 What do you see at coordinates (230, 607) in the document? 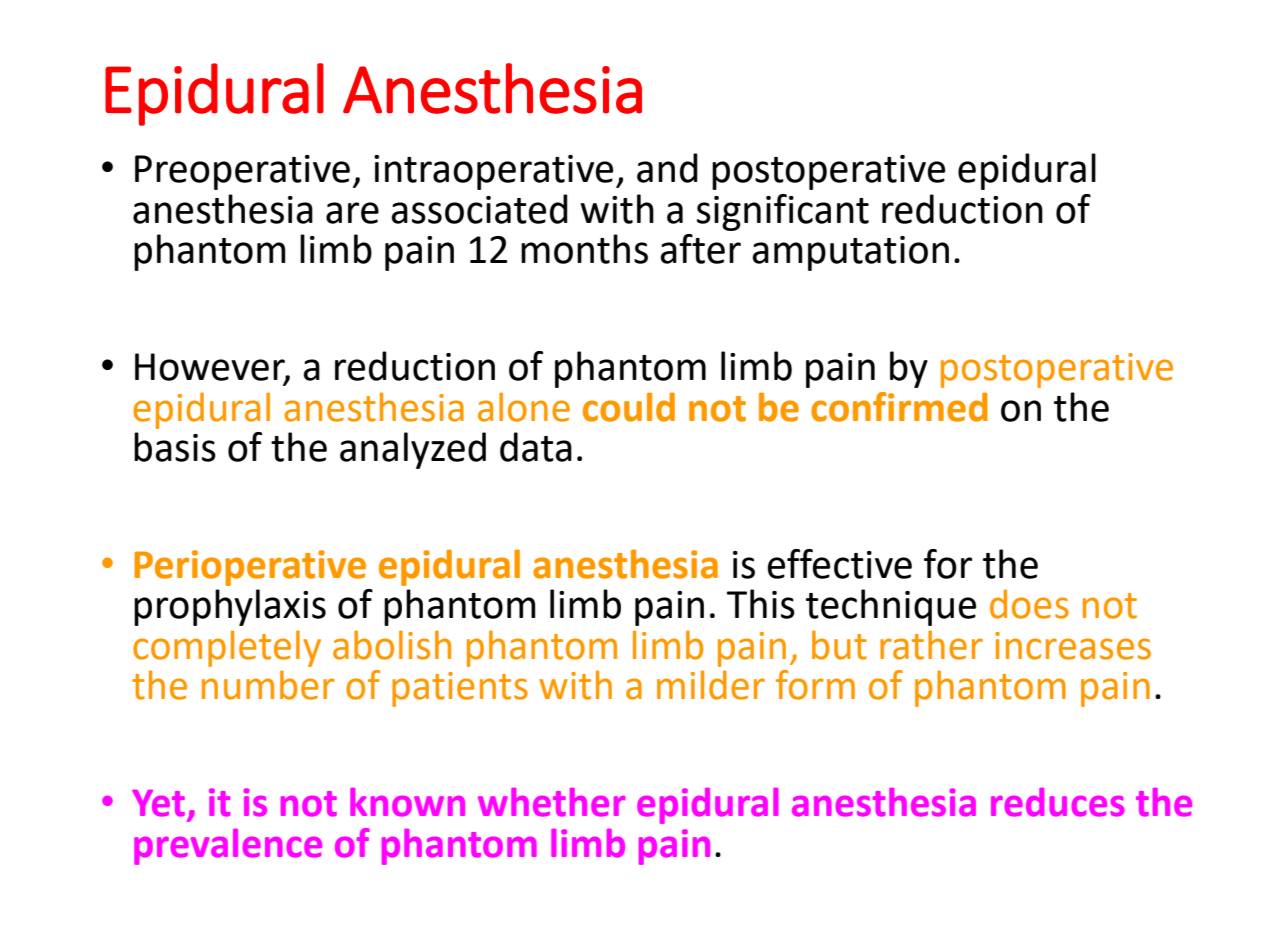
I see `prophylaxis` at bounding box center [230, 607].
